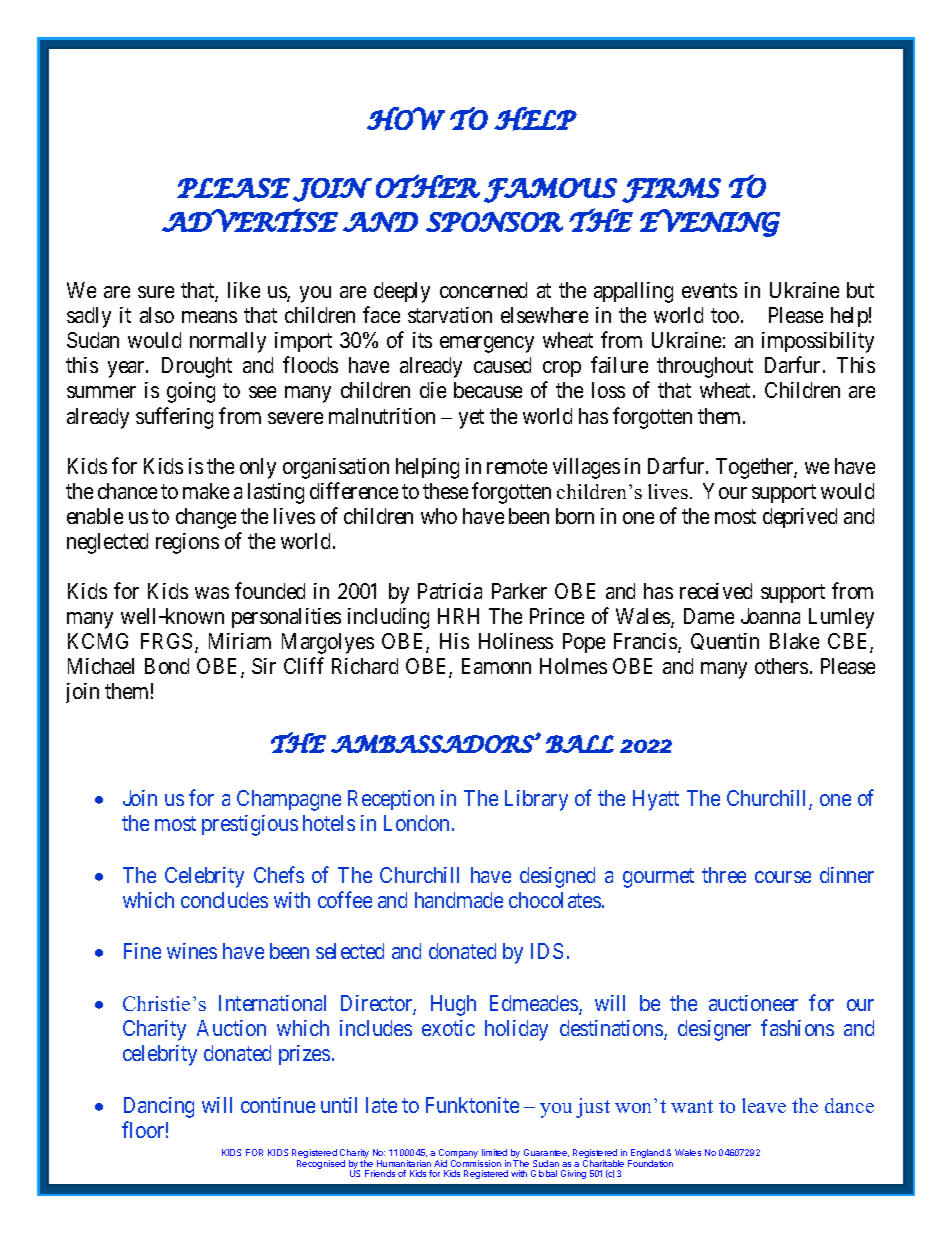  What do you see at coordinates (764, 1105) in the screenshot?
I see `leave` at bounding box center [764, 1105].
